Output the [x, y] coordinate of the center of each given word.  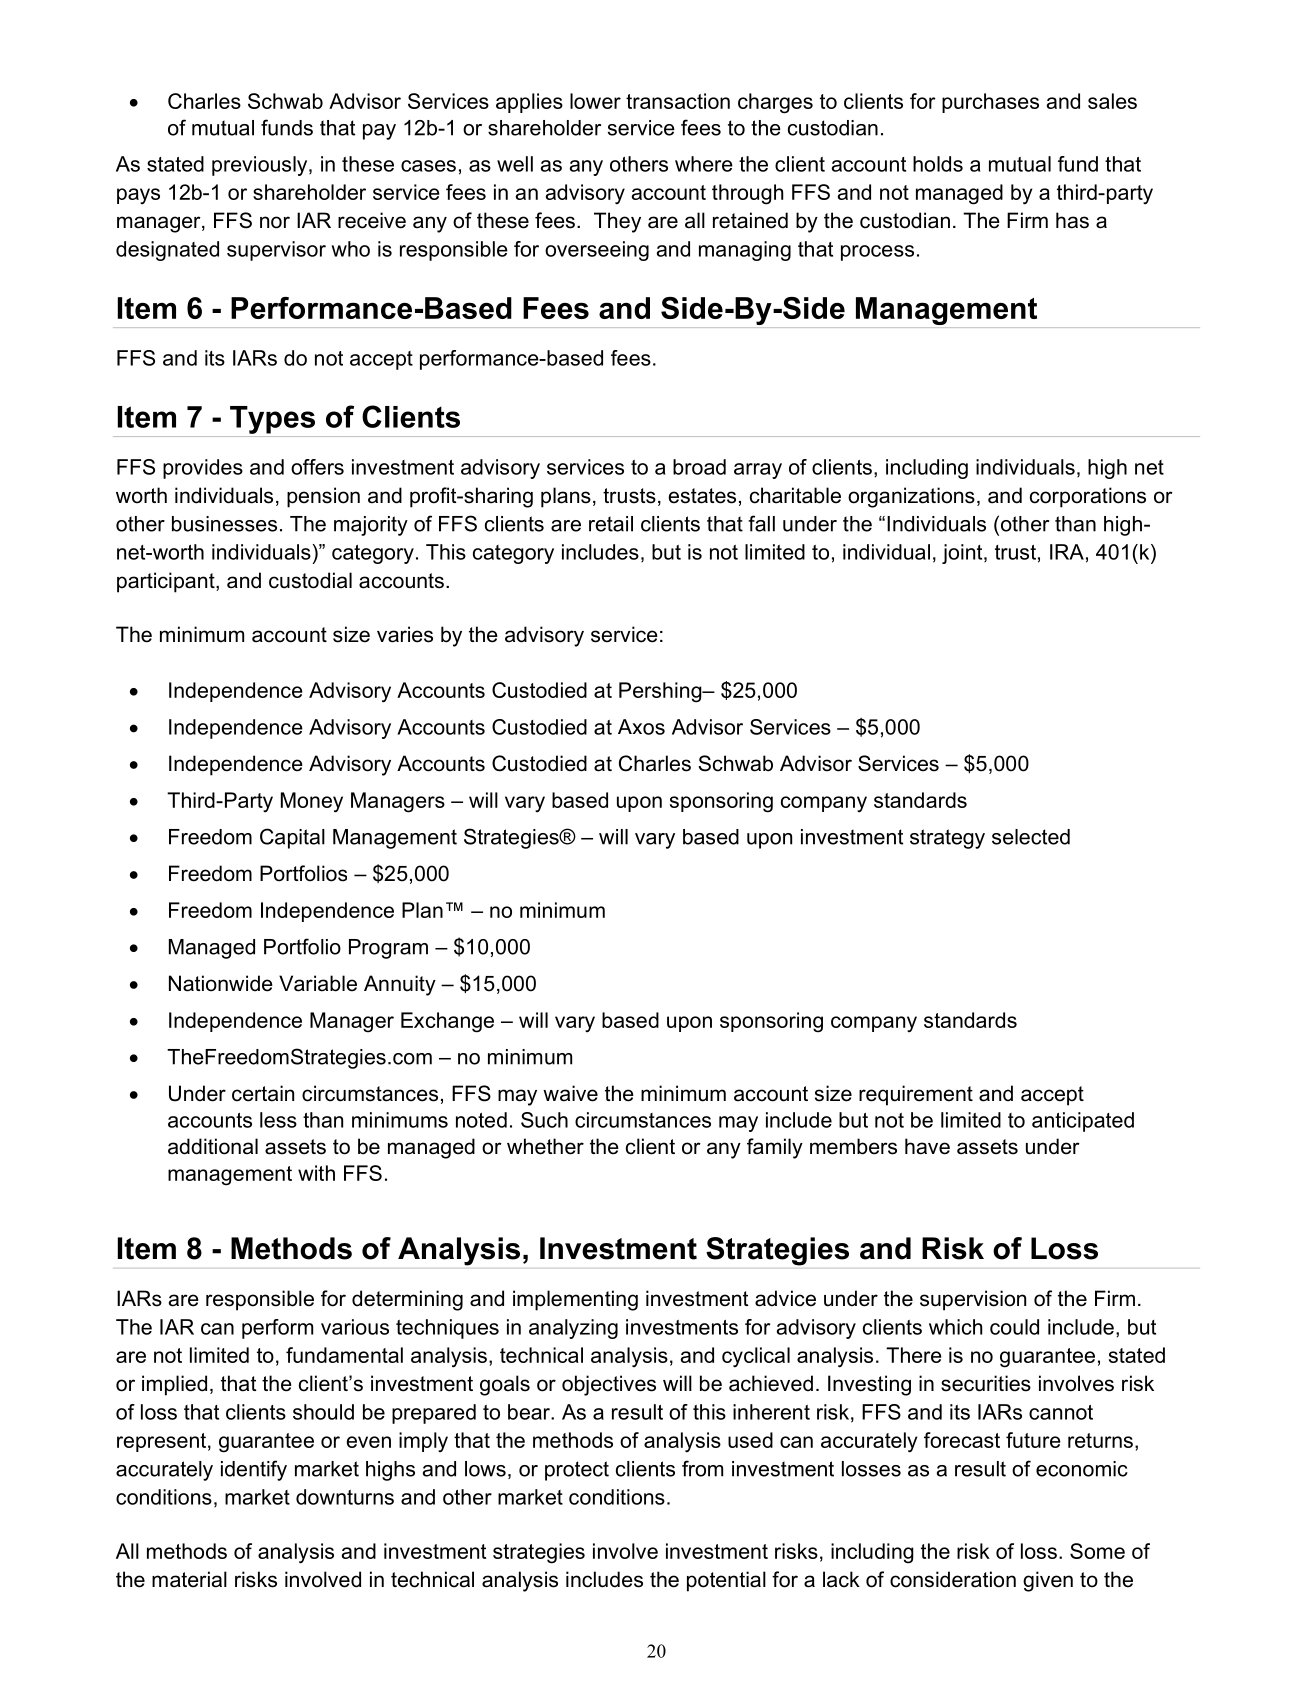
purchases [990, 103]
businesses [224, 524]
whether [545, 1146]
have [927, 1146]
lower [595, 101]
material [189, 1579]
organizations [911, 497]
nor [275, 222]
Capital [292, 838]
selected [1031, 837]
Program [388, 949]
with [316, 1173]
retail [611, 524]
